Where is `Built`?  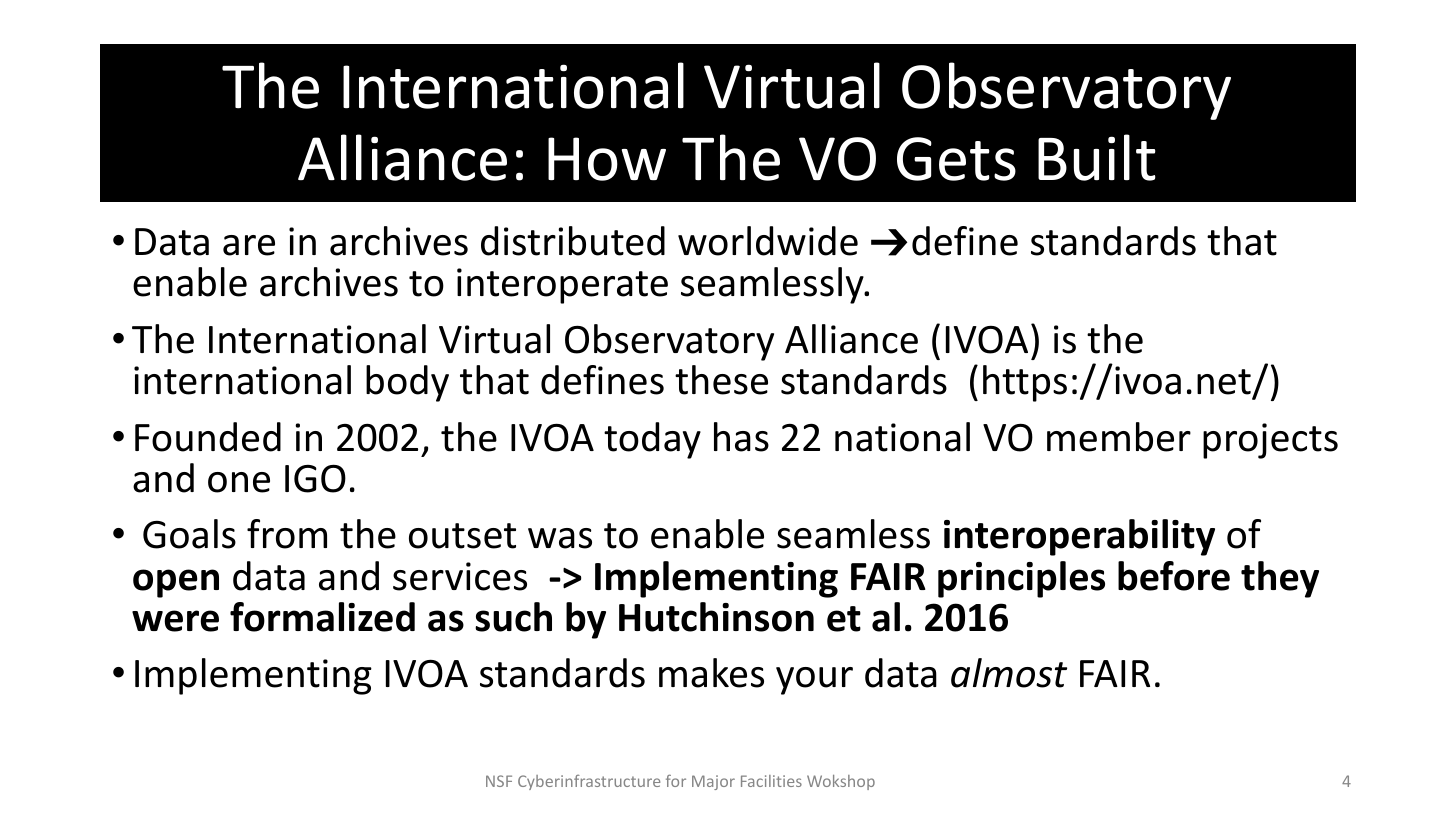
Built is located at coordinates (1097, 157).
